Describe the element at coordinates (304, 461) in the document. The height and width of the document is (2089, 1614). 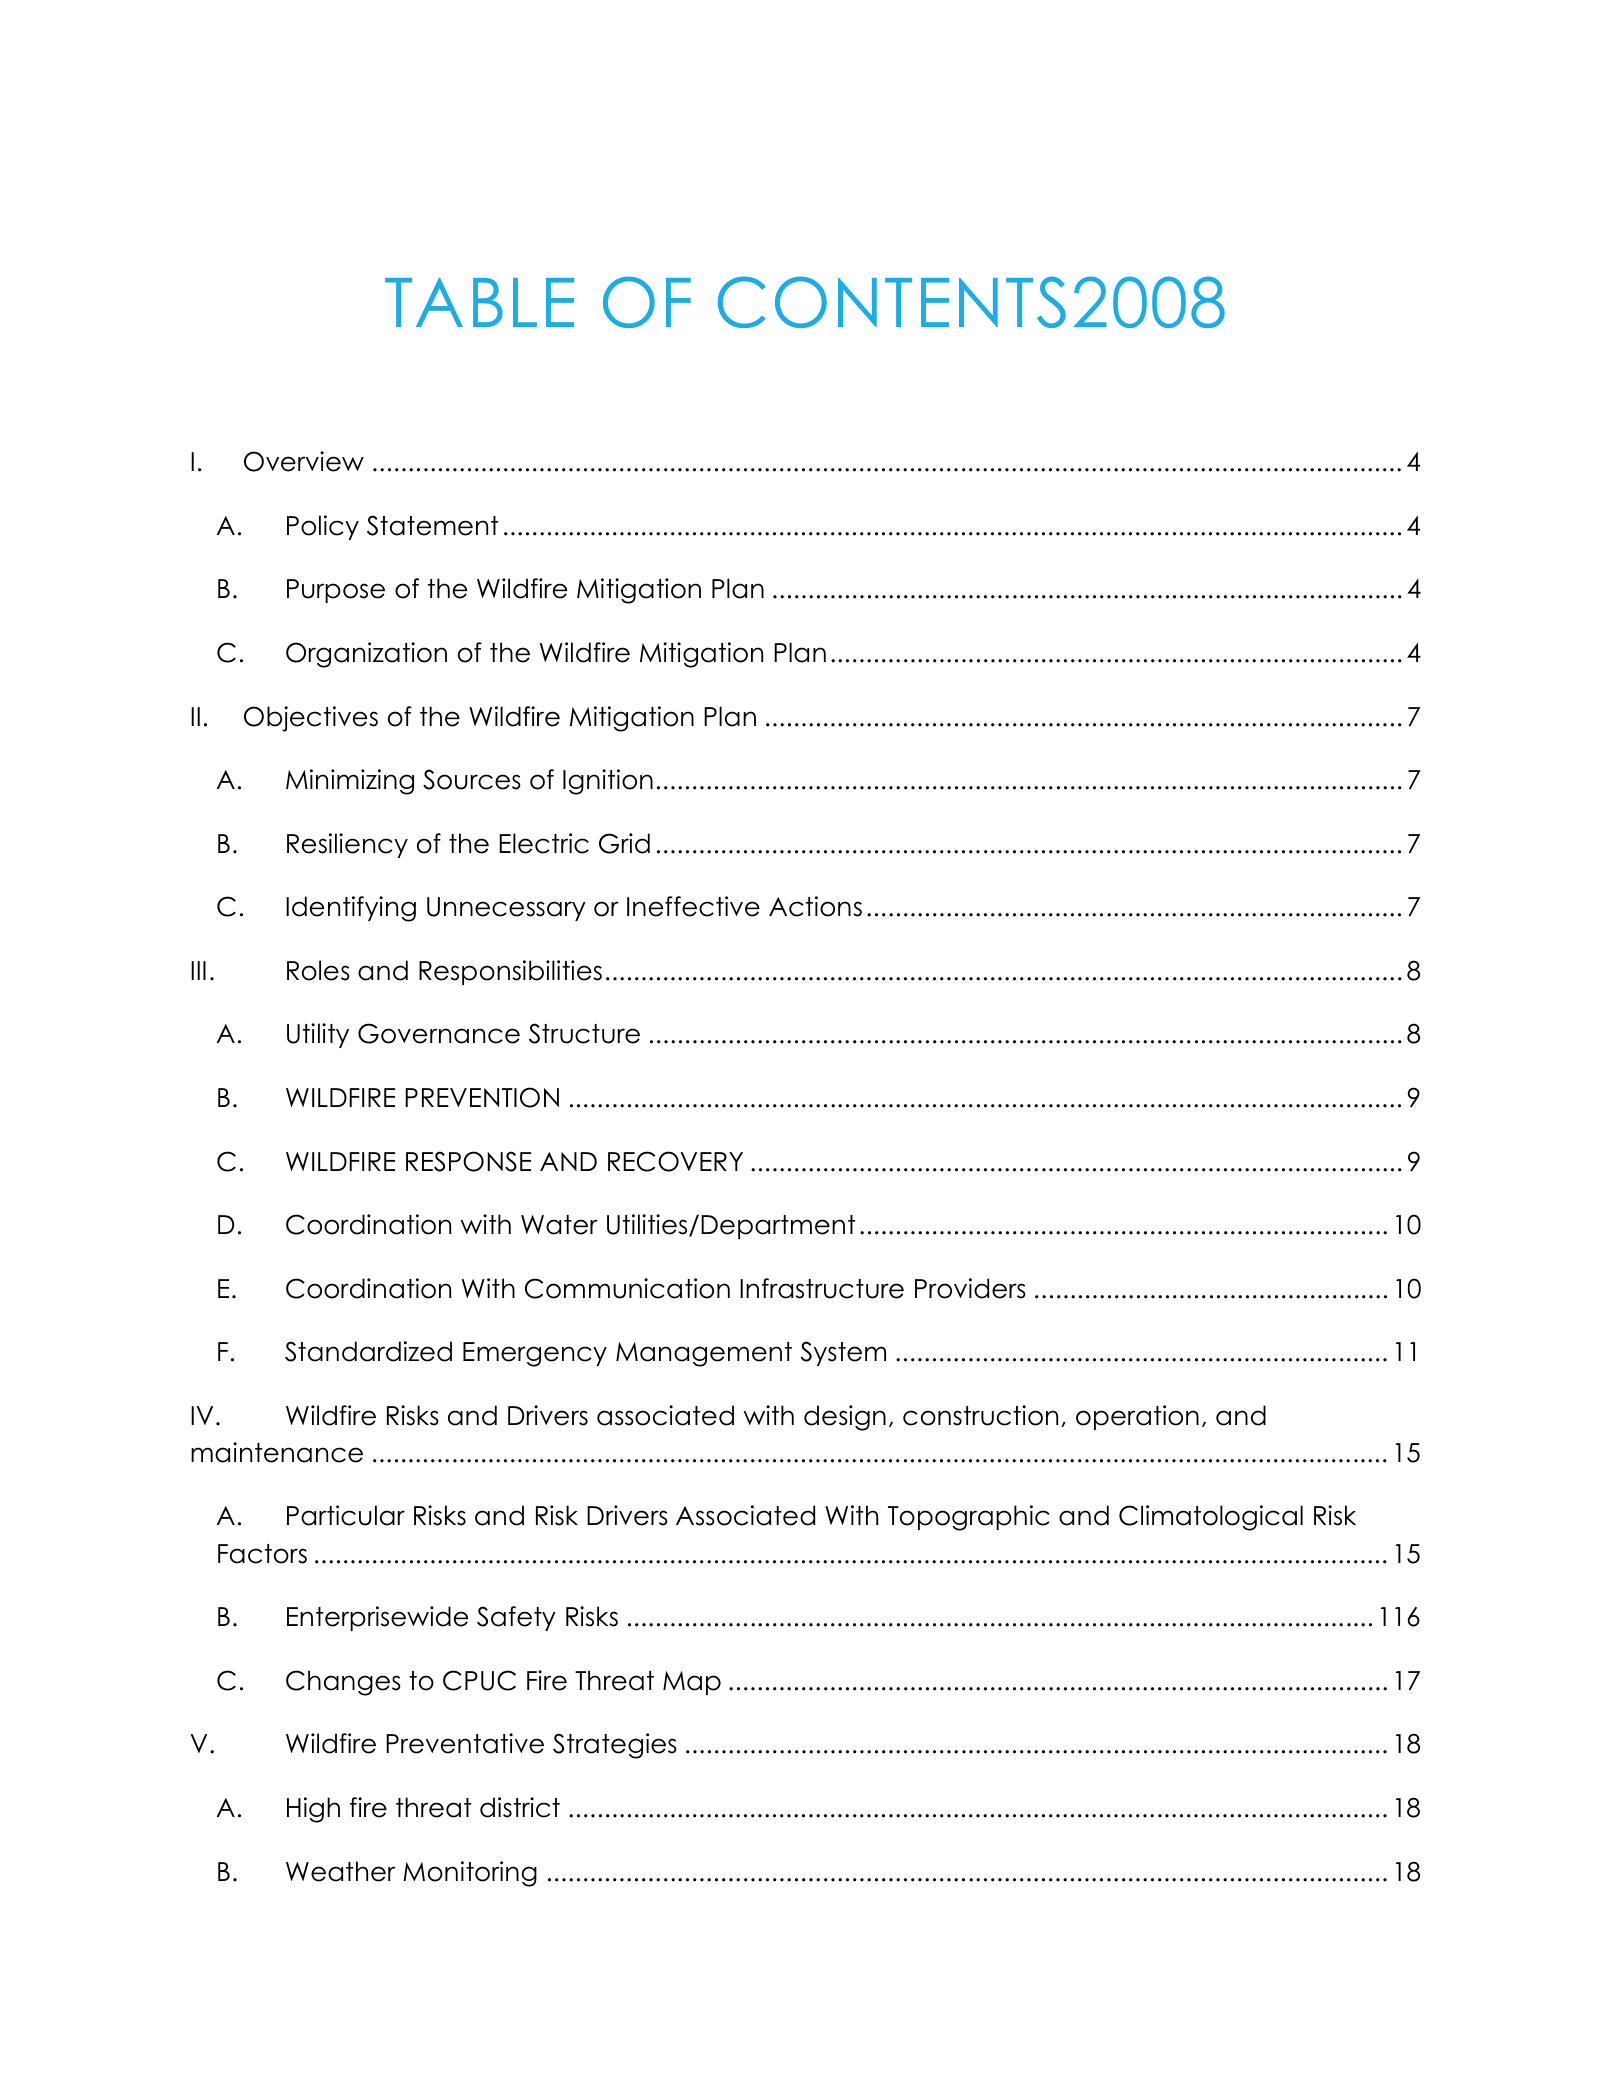
I see `Overview` at that location.
